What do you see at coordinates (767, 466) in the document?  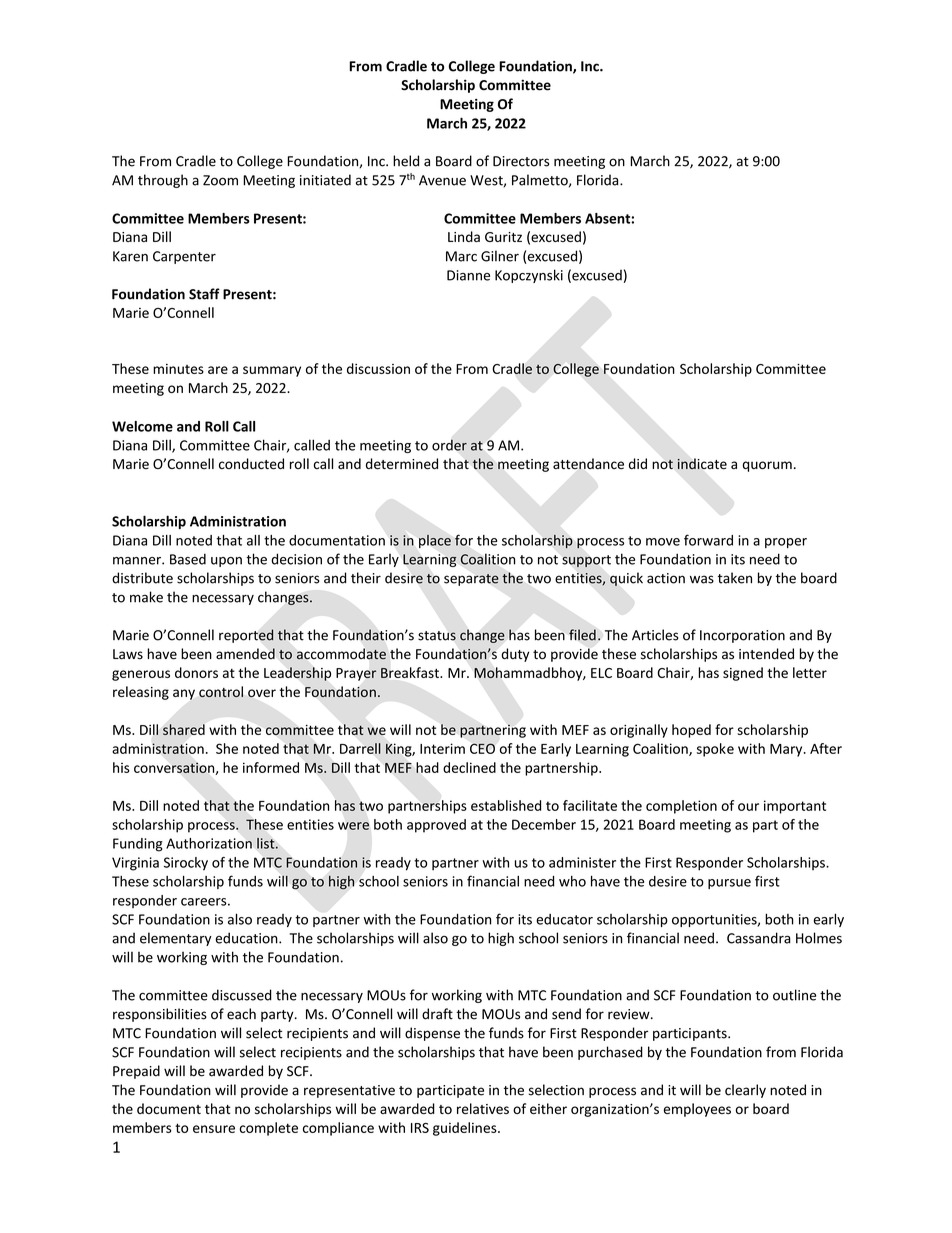 I see `quorum` at bounding box center [767, 466].
